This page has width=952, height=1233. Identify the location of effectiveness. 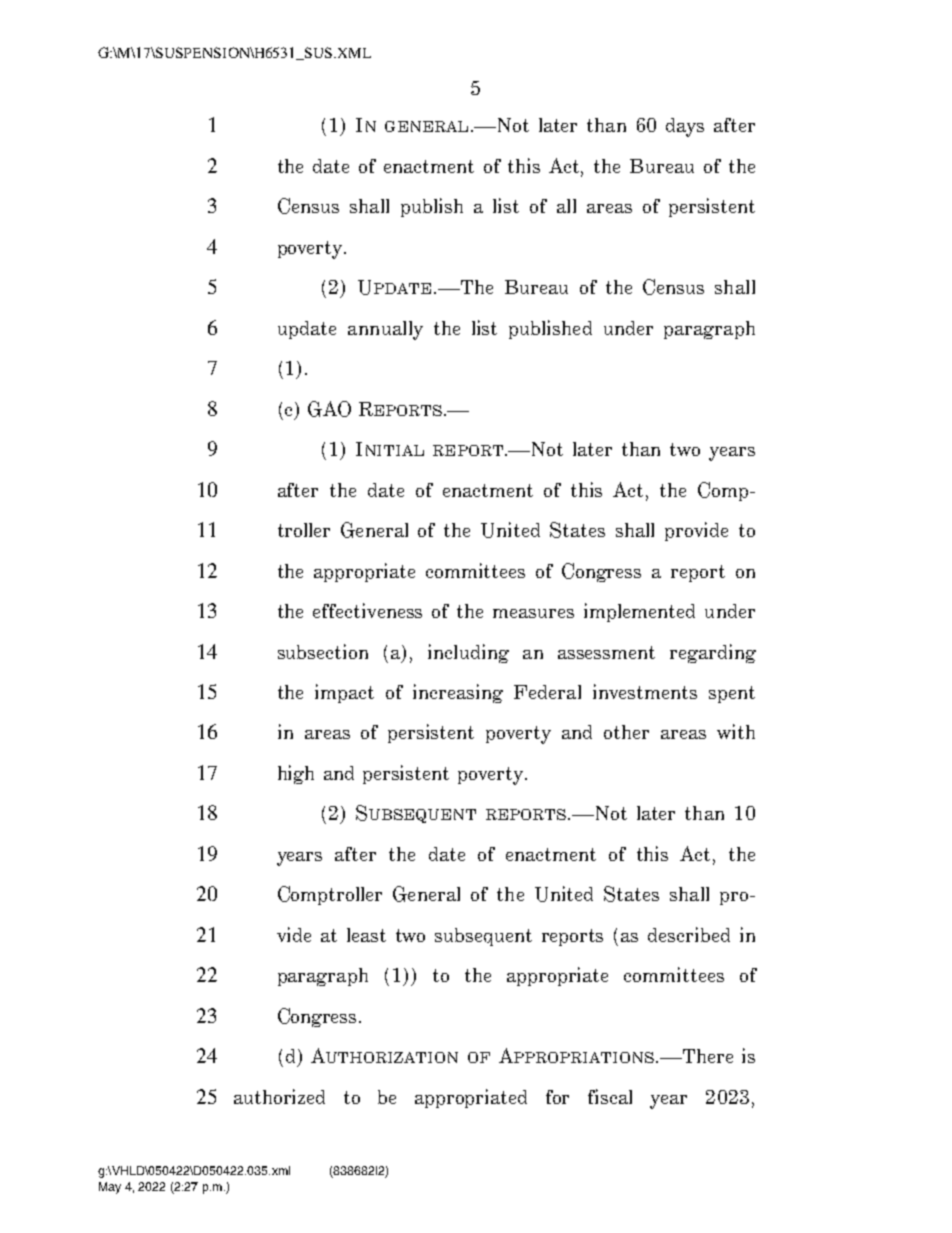
(367, 610).
